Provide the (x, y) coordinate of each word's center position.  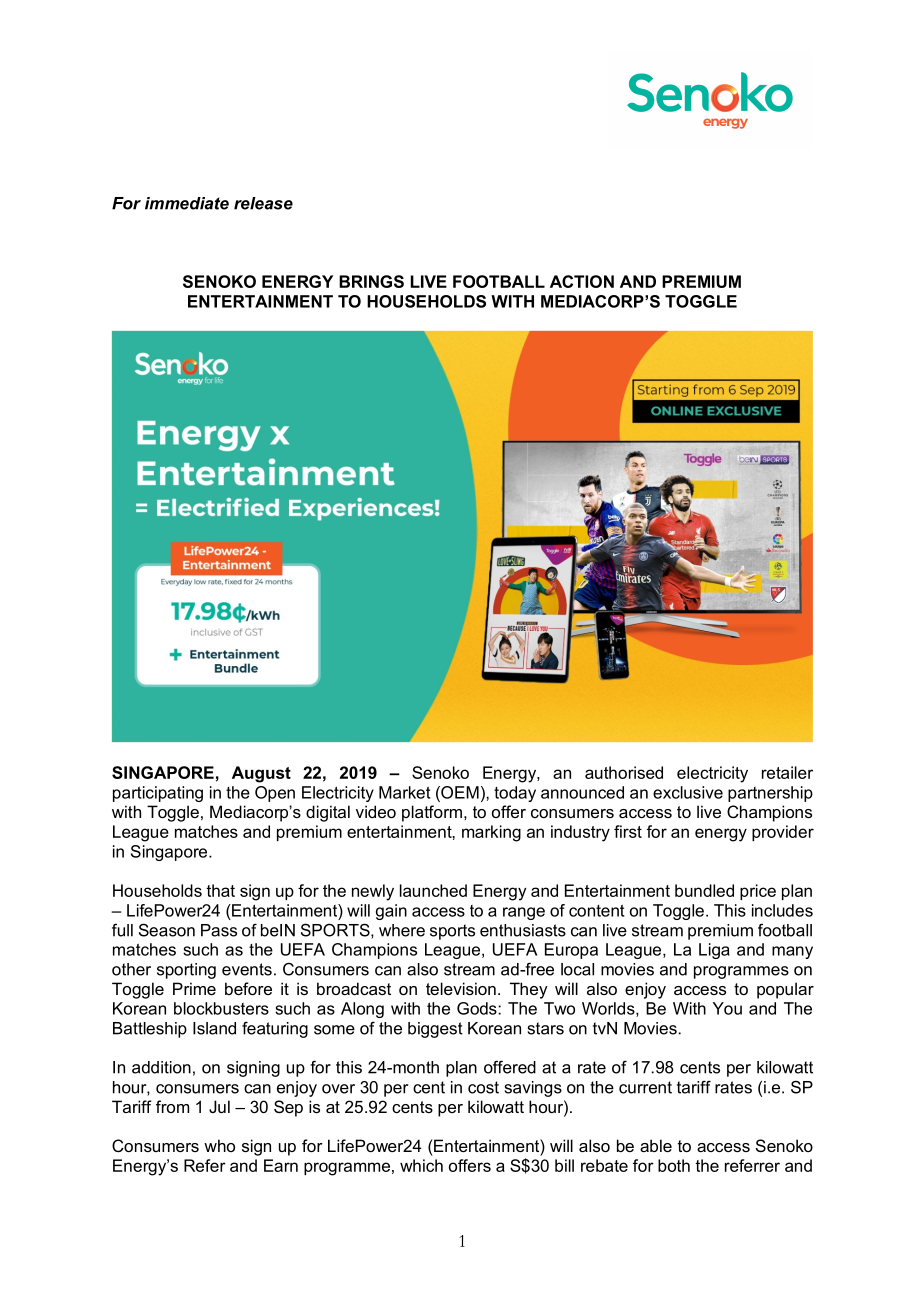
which (421, 1165)
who (219, 1145)
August (261, 774)
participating (158, 794)
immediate (187, 203)
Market (405, 792)
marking (491, 833)
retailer (787, 772)
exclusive (688, 792)
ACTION (582, 281)
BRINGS (371, 281)
